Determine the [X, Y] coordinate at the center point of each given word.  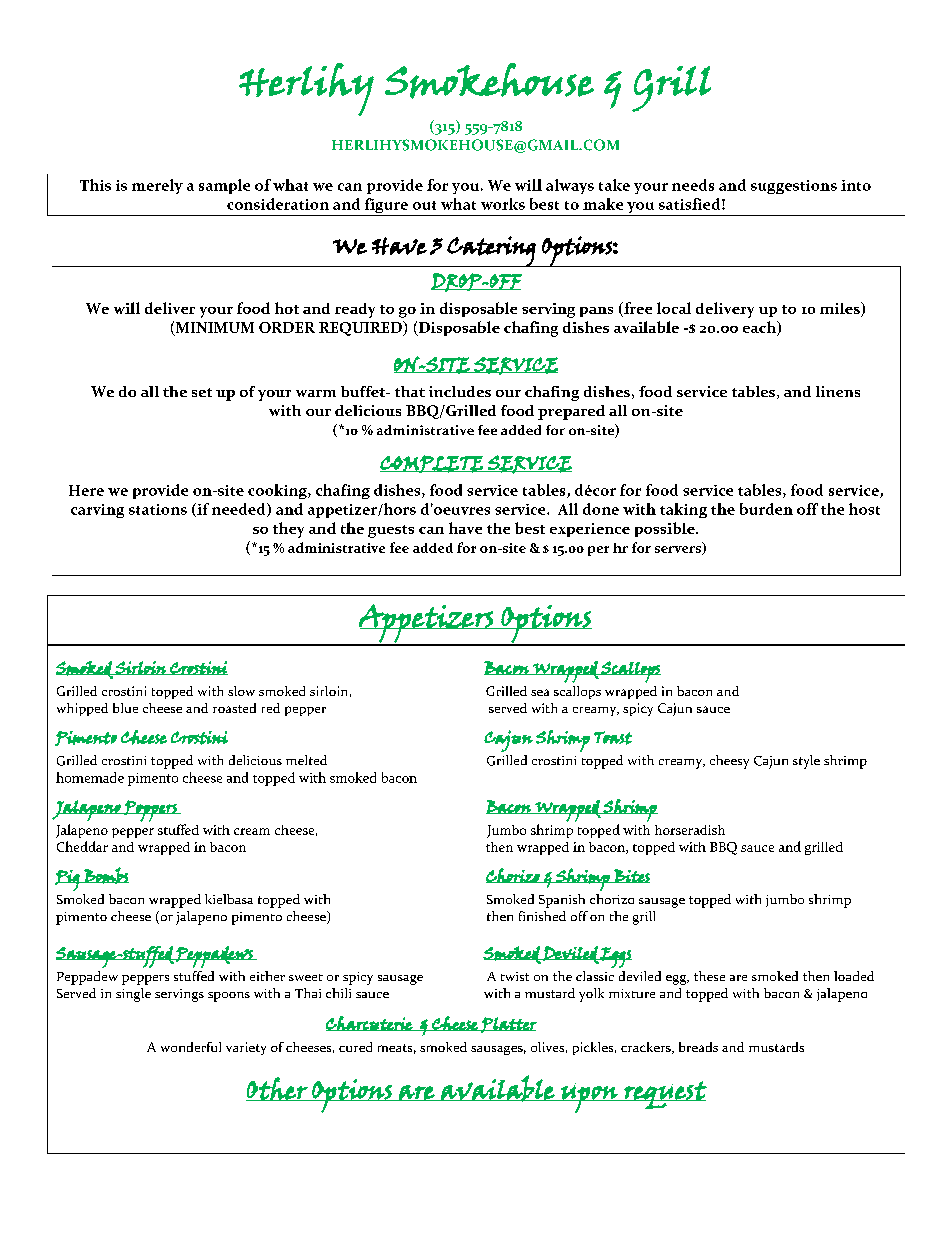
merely [157, 186]
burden [766, 509]
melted [306, 760]
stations [158, 509]
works [503, 204]
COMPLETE [432, 464]
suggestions [794, 187]
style [806, 762]
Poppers [150, 811]
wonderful [191, 1047]
